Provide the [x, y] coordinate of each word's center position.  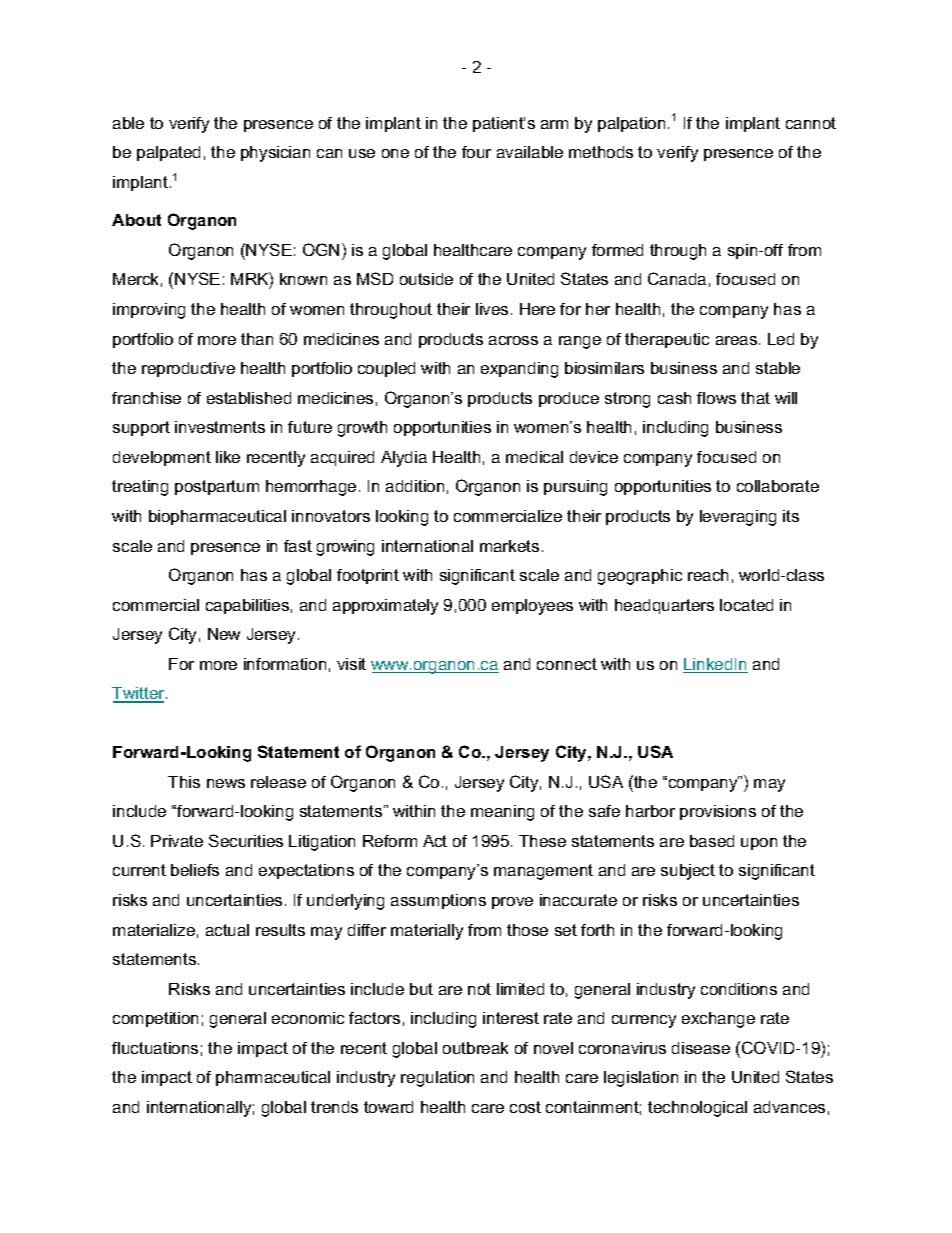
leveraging [738, 518]
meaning [502, 813]
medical [534, 457]
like [228, 457]
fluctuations [155, 1048]
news [226, 783]
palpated [168, 153]
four [476, 152]
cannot [811, 123]
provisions [718, 812]
